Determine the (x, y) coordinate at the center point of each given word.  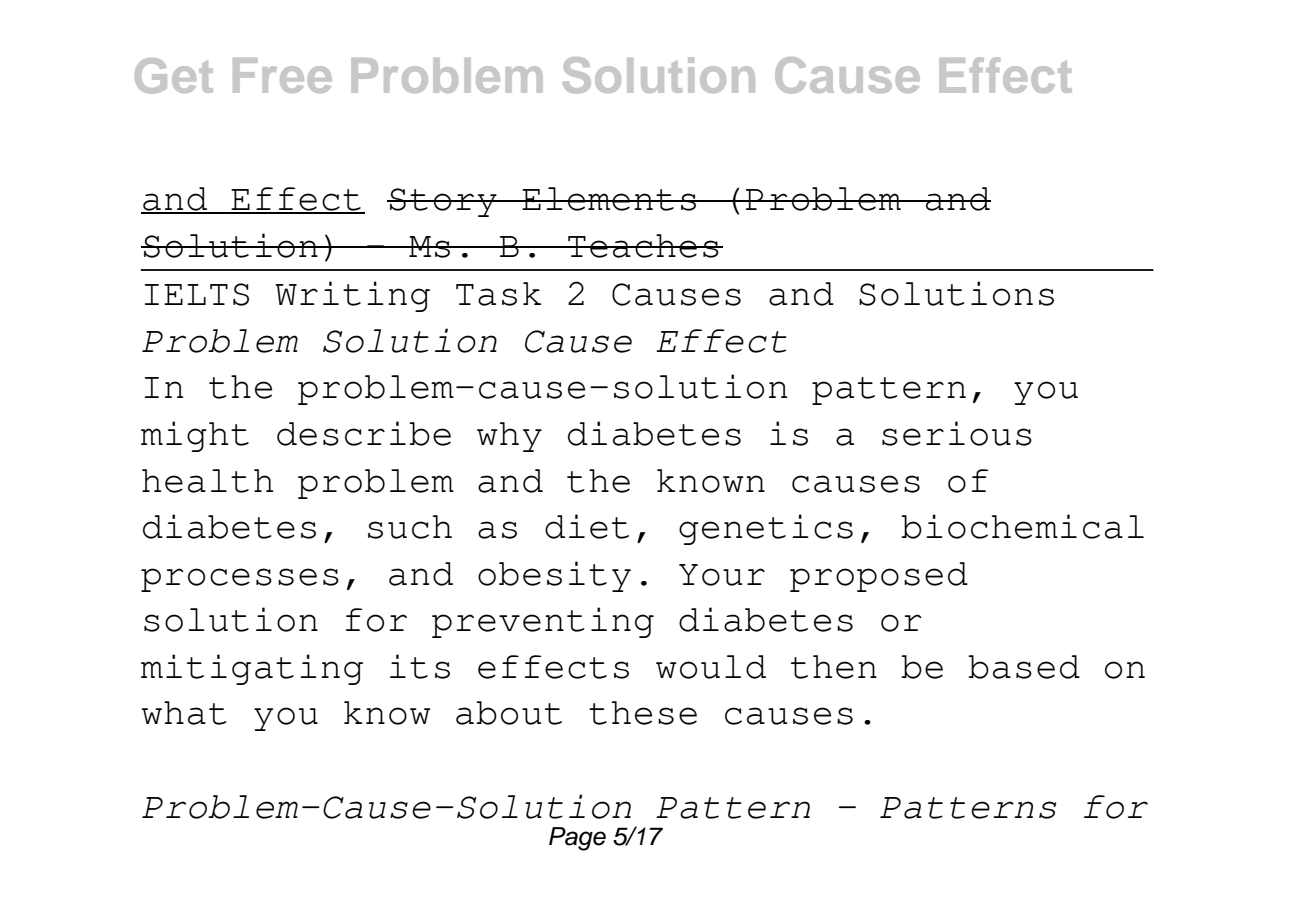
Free (282, 75)
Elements (609, 199)
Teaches (643, 246)
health (207, 481)
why (509, 437)
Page (577, 839)
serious (957, 433)
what (184, 713)
